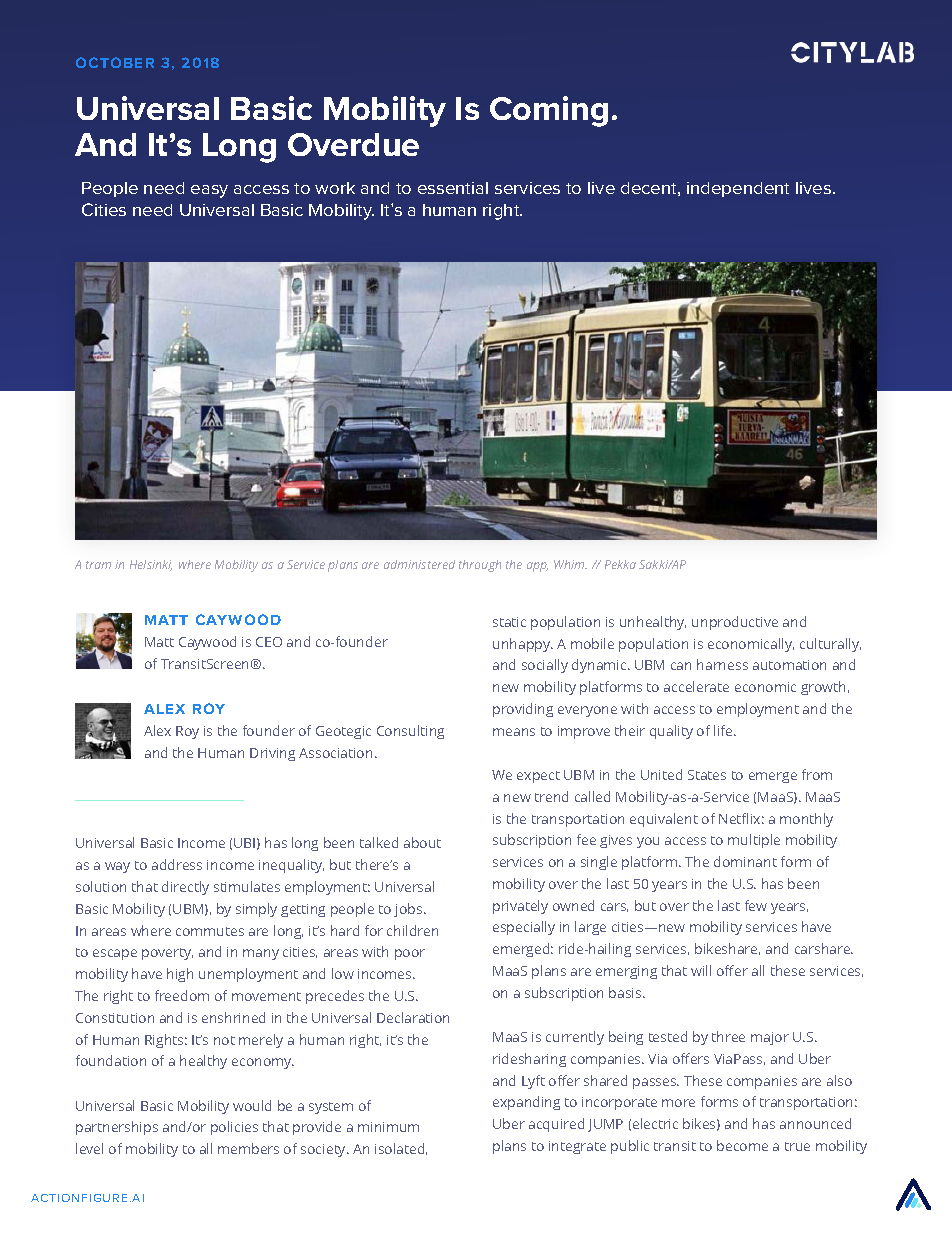  What do you see at coordinates (151, 565) in the document?
I see `Helsinki` at bounding box center [151, 565].
